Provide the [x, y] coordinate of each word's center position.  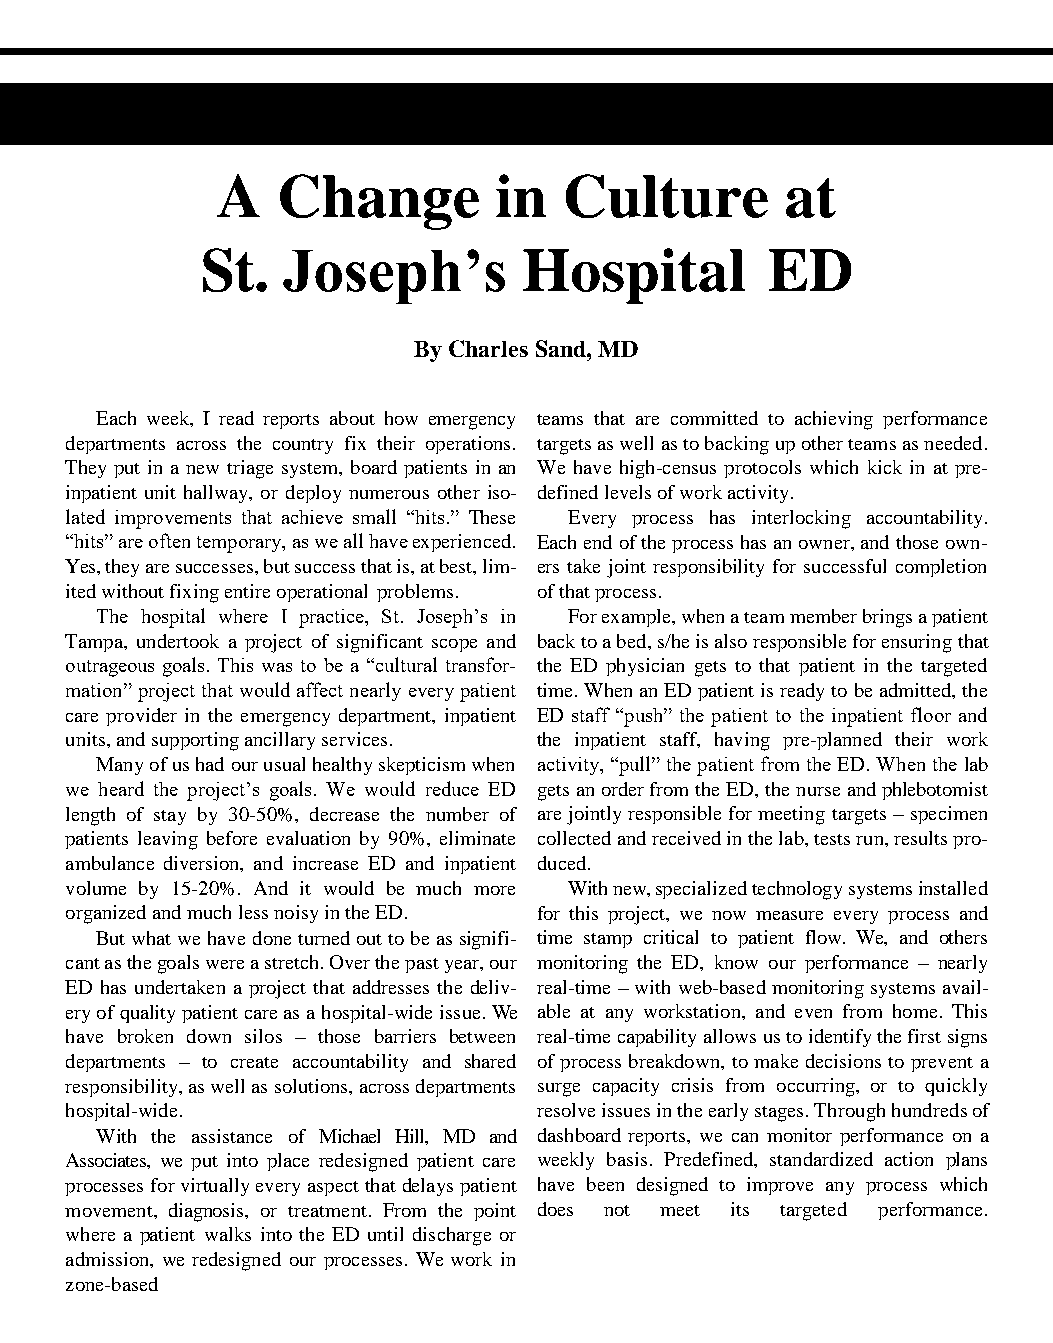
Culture [667, 196]
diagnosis [208, 1212]
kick [885, 467]
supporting [195, 741]
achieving [834, 420]
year [463, 966]
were [225, 964]
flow [825, 937]
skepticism [422, 766]
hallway [217, 494]
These [492, 517]
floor [931, 714]
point [495, 1212]
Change [379, 202]
